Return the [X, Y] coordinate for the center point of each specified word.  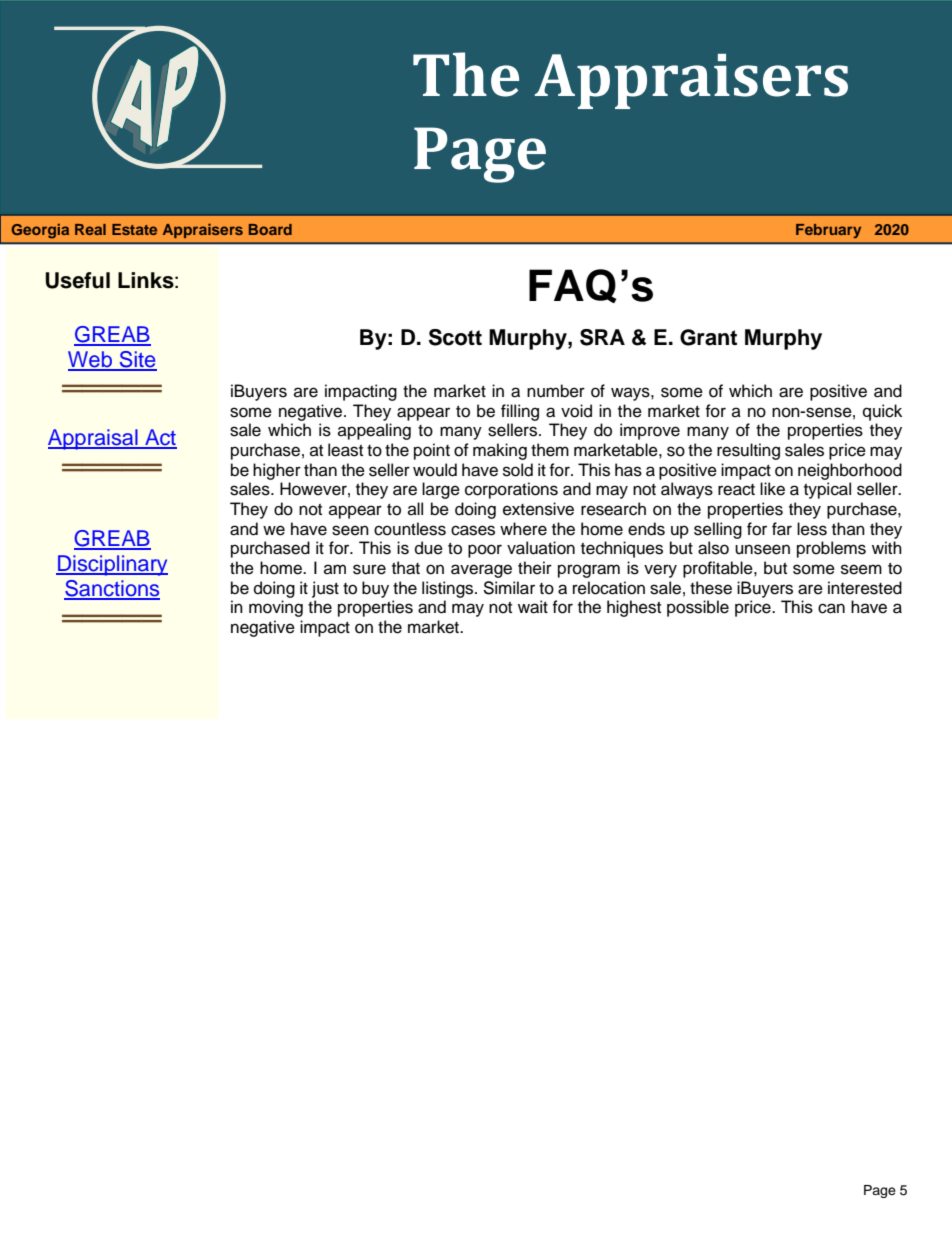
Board [270, 229]
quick [882, 412]
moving [276, 608]
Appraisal [94, 439]
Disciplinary [112, 565]
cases [473, 530]
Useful [77, 280]
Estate [134, 229]
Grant [708, 337]
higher [277, 471]
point [432, 451]
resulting [748, 451]
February [828, 231]
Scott [455, 337]
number [556, 391]
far [782, 529]
